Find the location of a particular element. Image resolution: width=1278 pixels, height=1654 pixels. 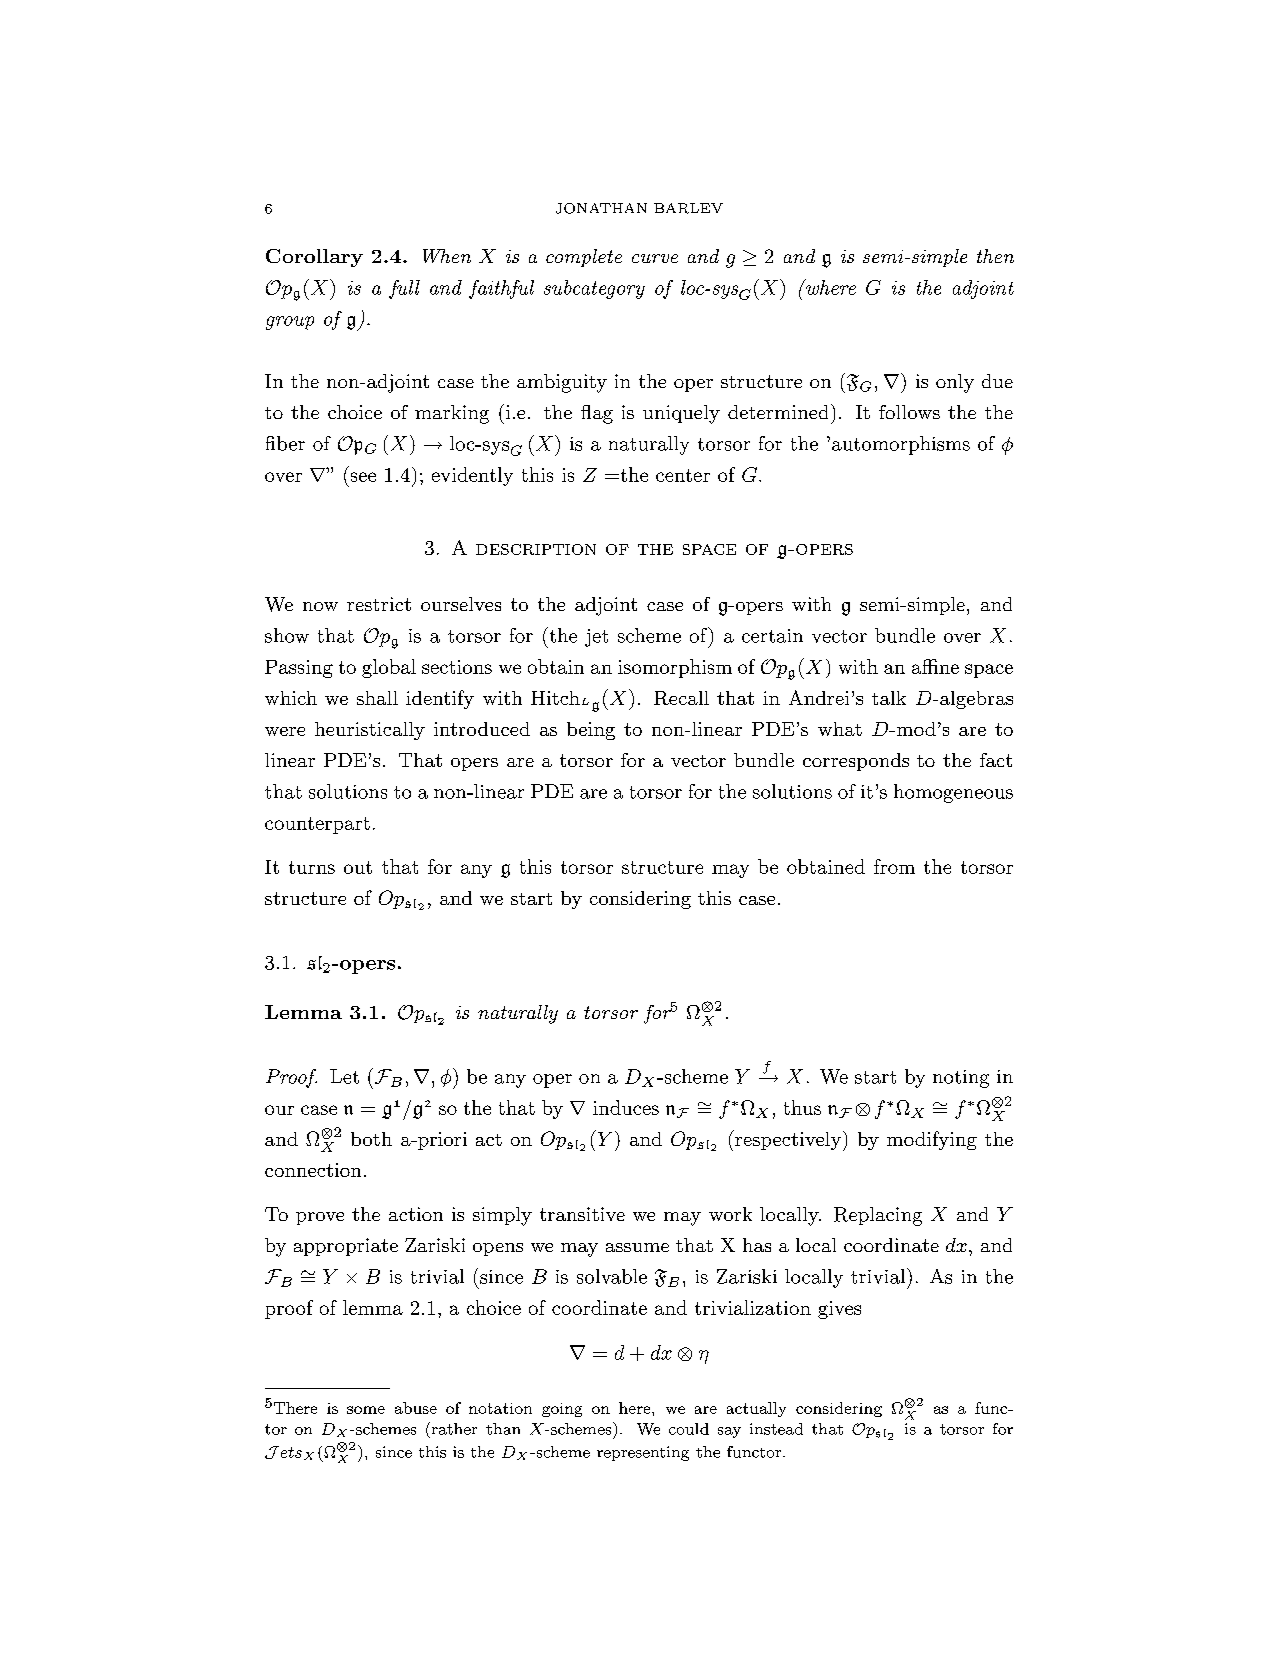

curve is located at coordinates (655, 258).
